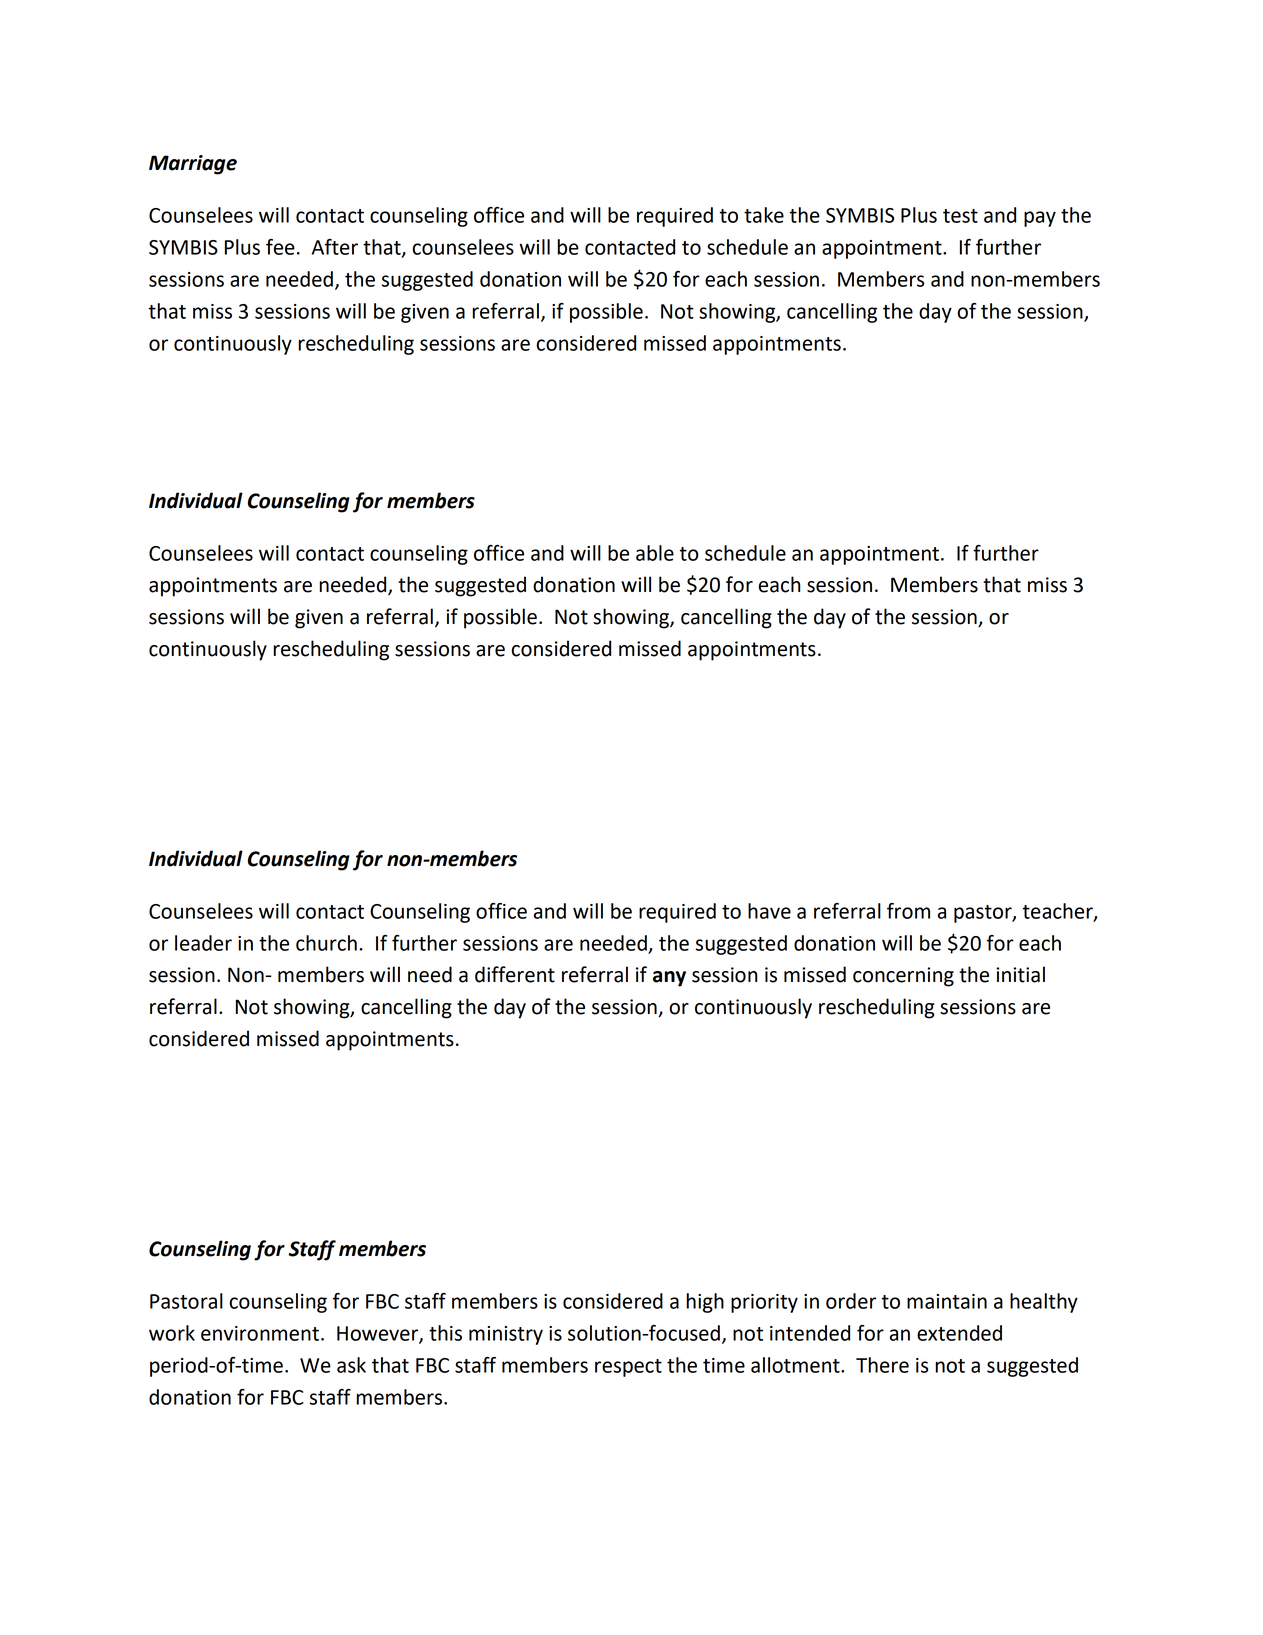  What do you see at coordinates (769, 911) in the screenshot?
I see `have` at bounding box center [769, 911].
